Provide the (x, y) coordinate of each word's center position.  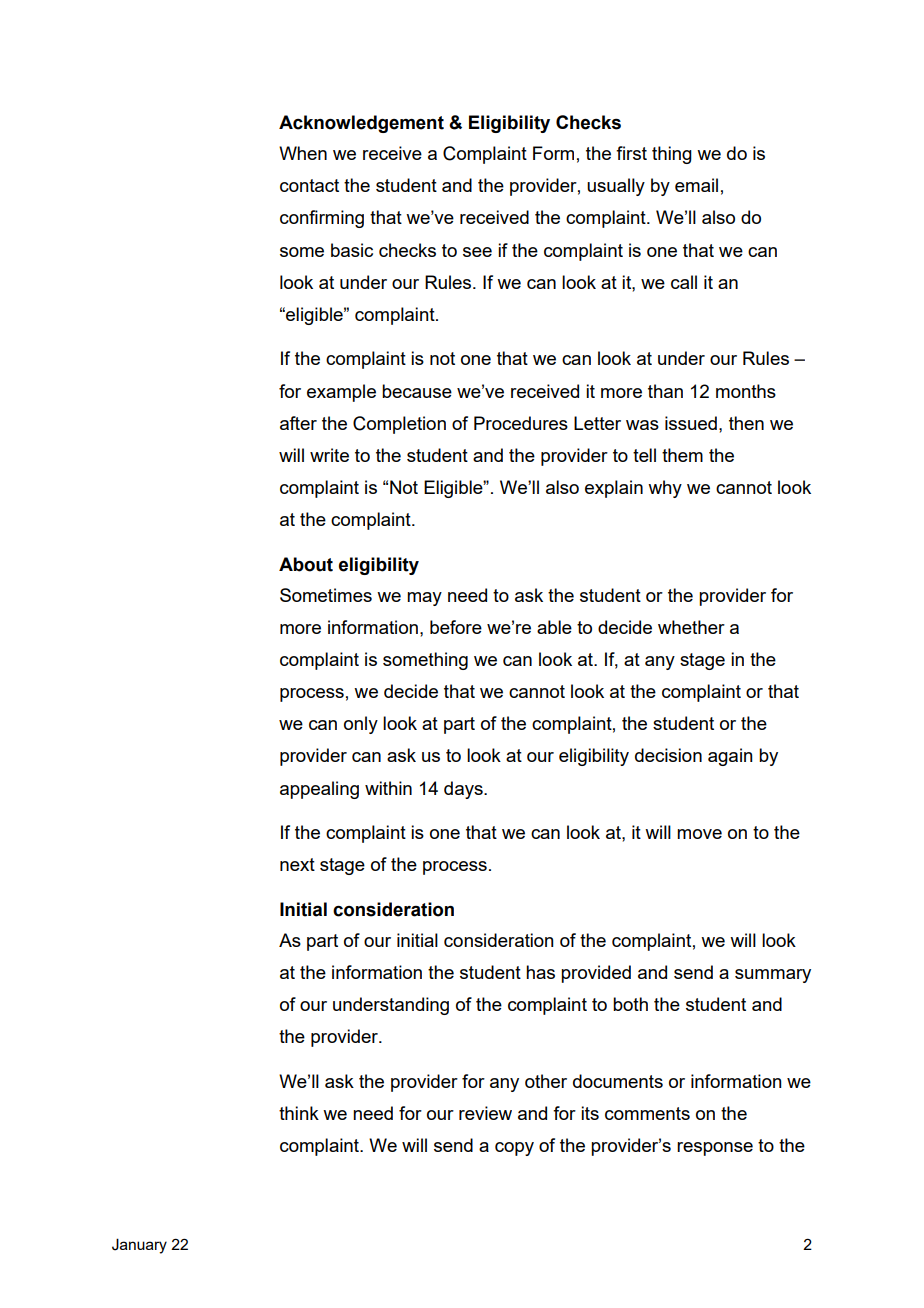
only (361, 725)
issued (691, 423)
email (696, 185)
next (297, 864)
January (139, 1246)
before (456, 627)
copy (514, 1149)
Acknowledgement (361, 124)
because (417, 391)
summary (773, 976)
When (303, 153)
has (540, 972)
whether (691, 627)
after (298, 423)
